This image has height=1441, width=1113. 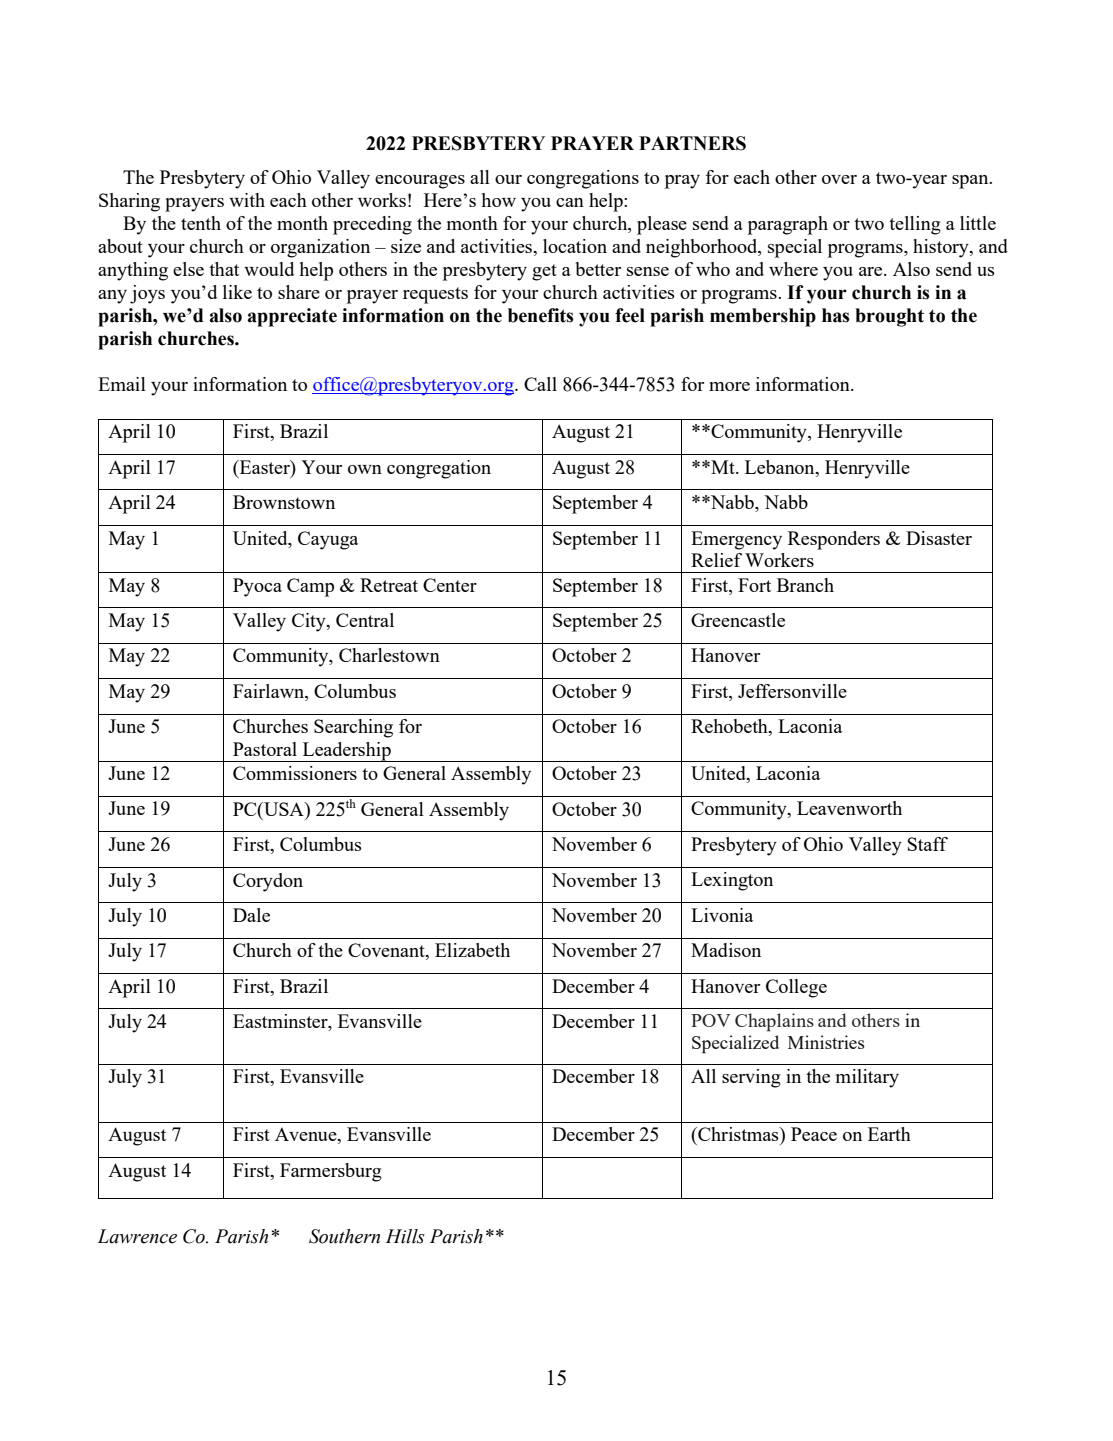 I want to click on telling, so click(x=915, y=225).
